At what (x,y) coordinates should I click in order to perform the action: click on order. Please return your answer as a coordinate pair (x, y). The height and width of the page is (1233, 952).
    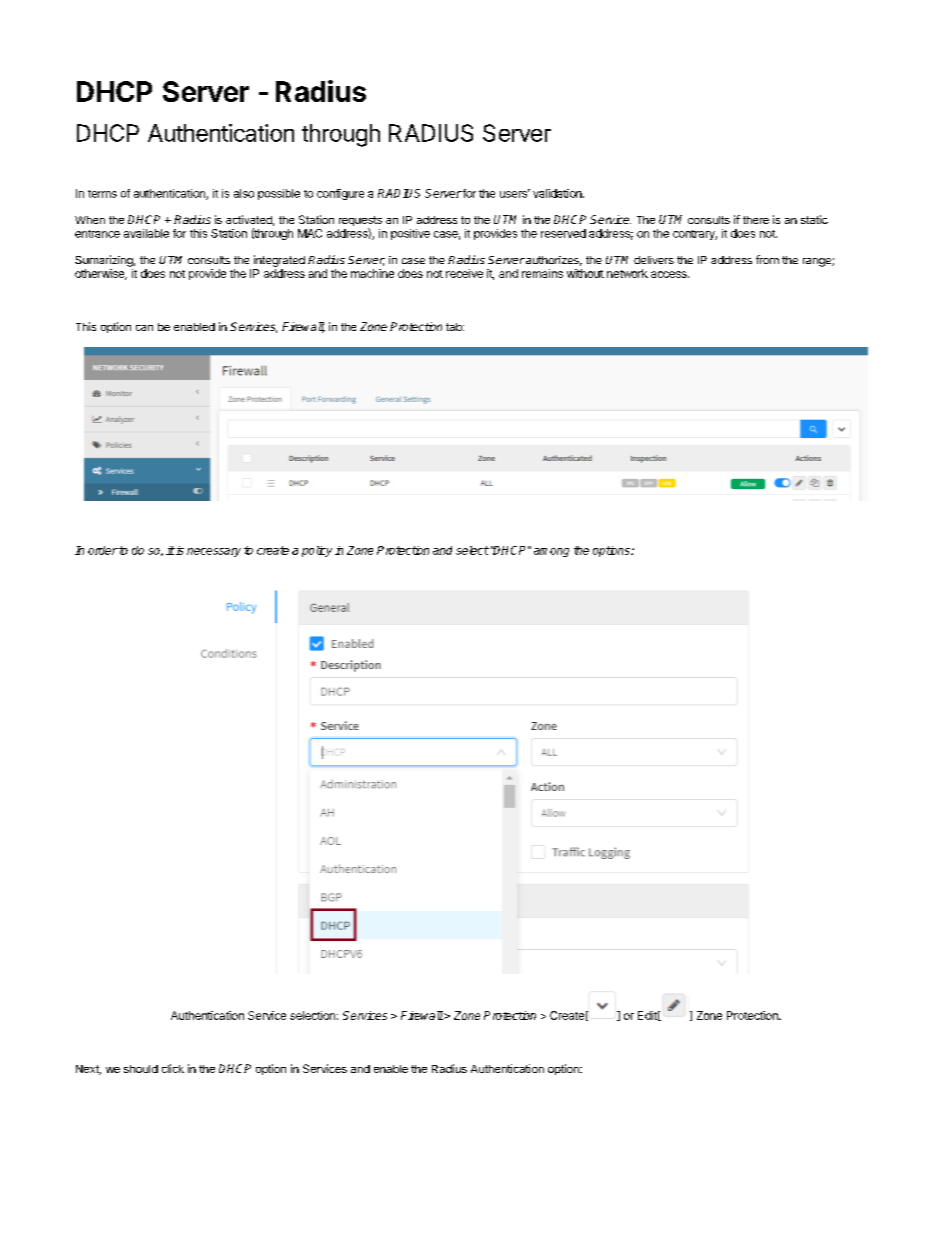
    Looking at the image, I should click on (103, 550).
